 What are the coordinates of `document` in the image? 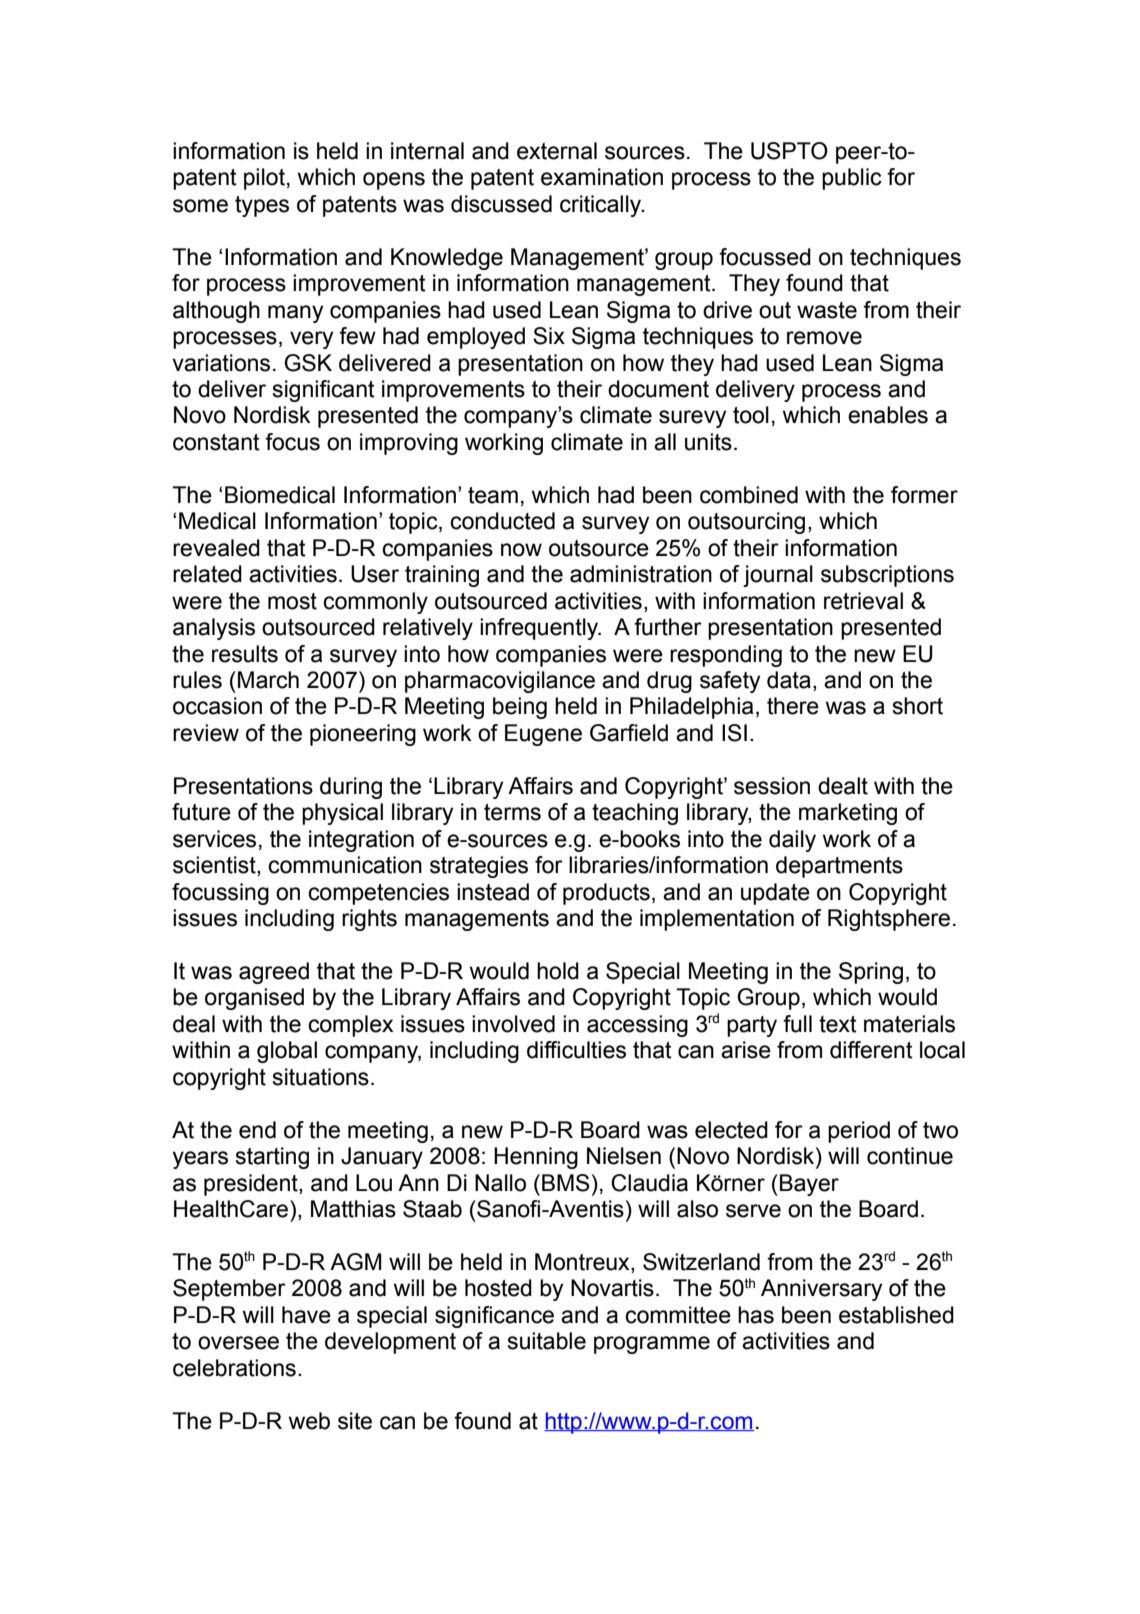 It's located at (658, 389).
